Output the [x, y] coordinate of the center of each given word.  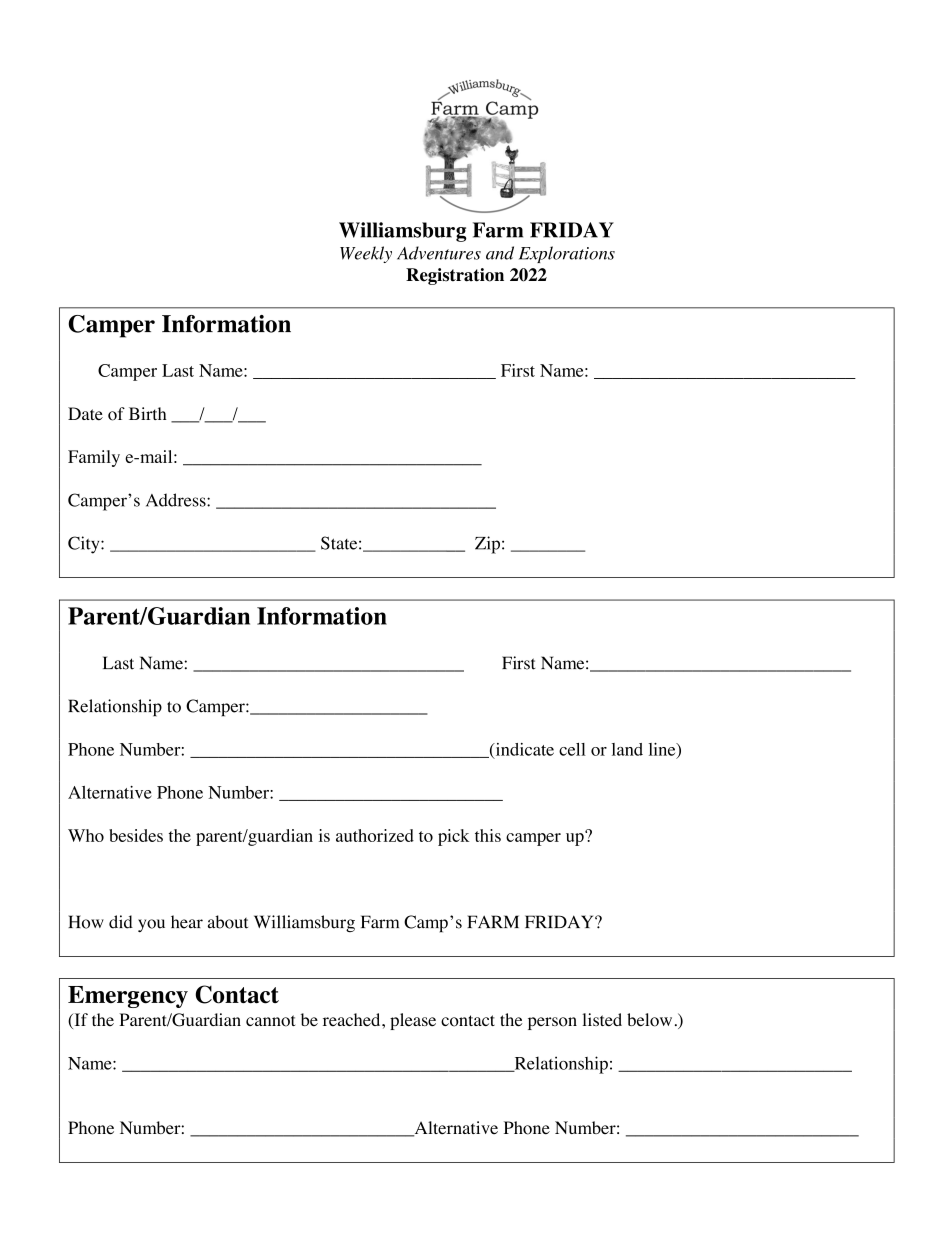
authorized [375, 835]
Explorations [567, 254]
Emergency [128, 997]
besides [136, 835]
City [85, 545]
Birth [148, 413]
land [627, 749]
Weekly [366, 254]
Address [177, 500]
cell [572, 749]
